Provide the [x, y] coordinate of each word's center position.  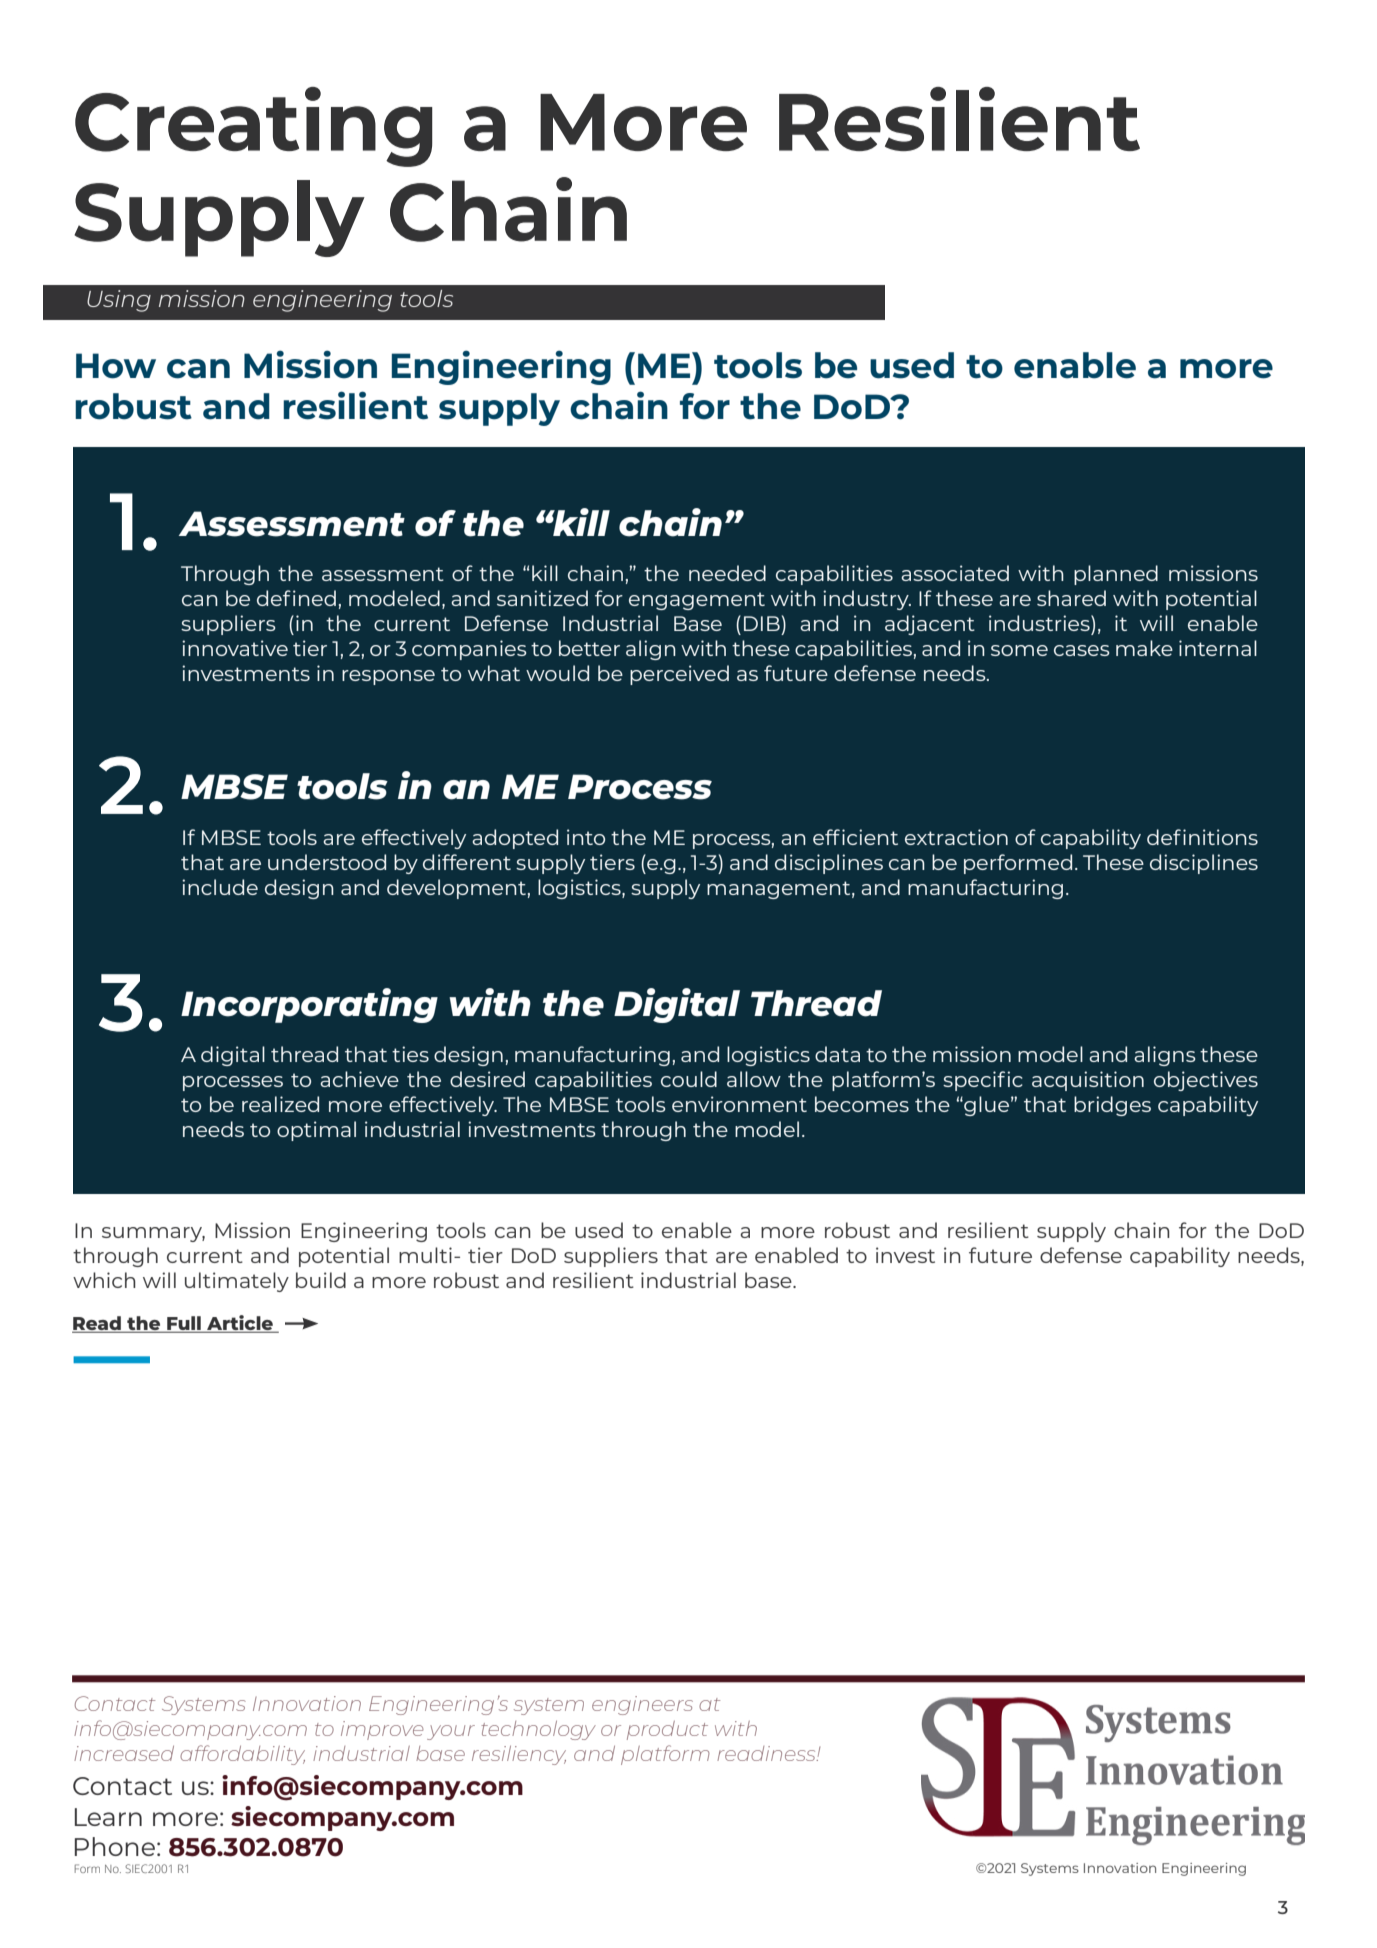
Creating [254, 127]
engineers [642, 1705]
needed [727, 573]
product [667, 1730]
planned [1116, 575]
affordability [242, 1755]
